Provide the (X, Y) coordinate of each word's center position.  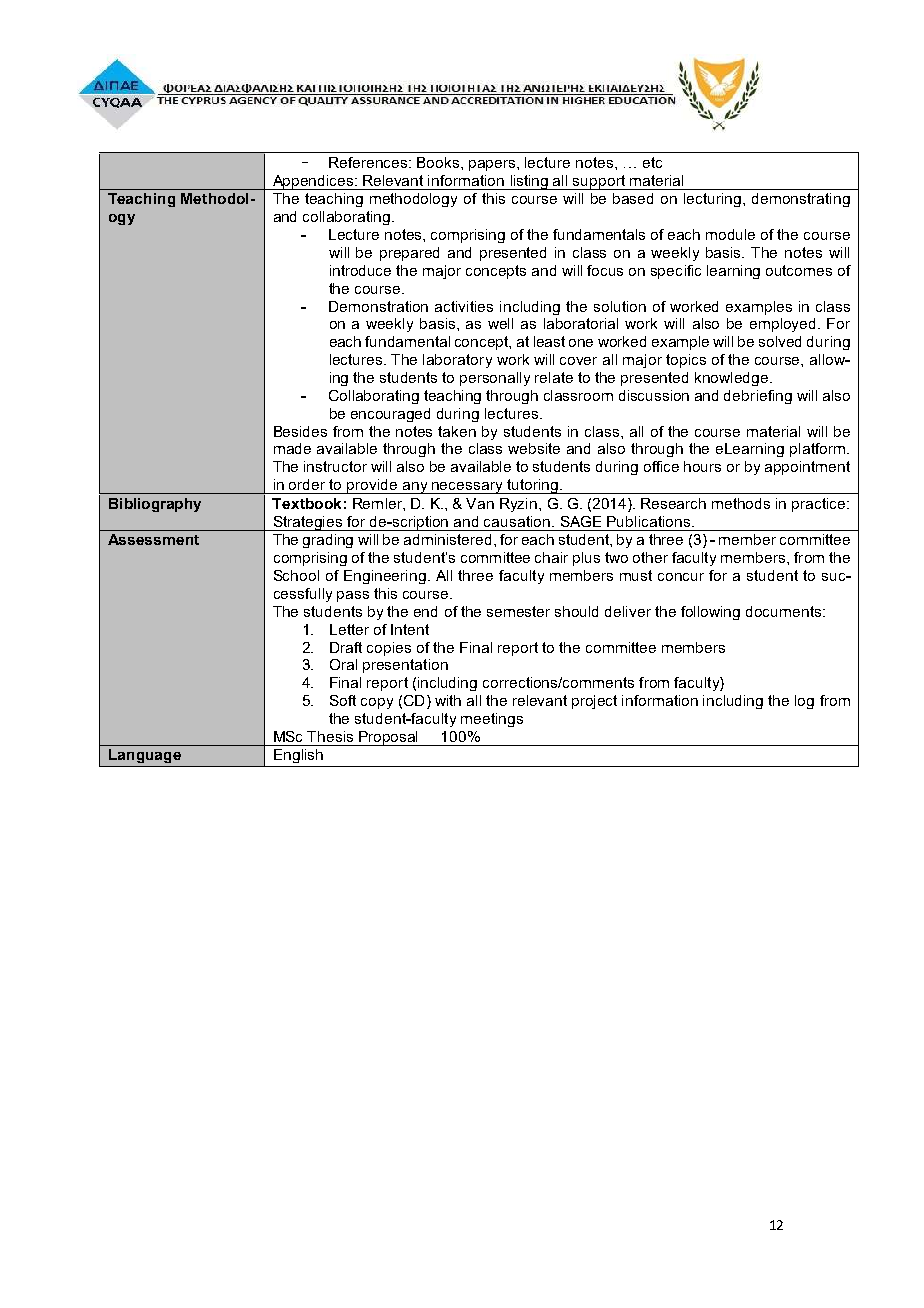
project (594, 702)
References (369, 162)
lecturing (714, 200)
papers (493, 165)
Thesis (330, 736)
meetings (492, 720)
